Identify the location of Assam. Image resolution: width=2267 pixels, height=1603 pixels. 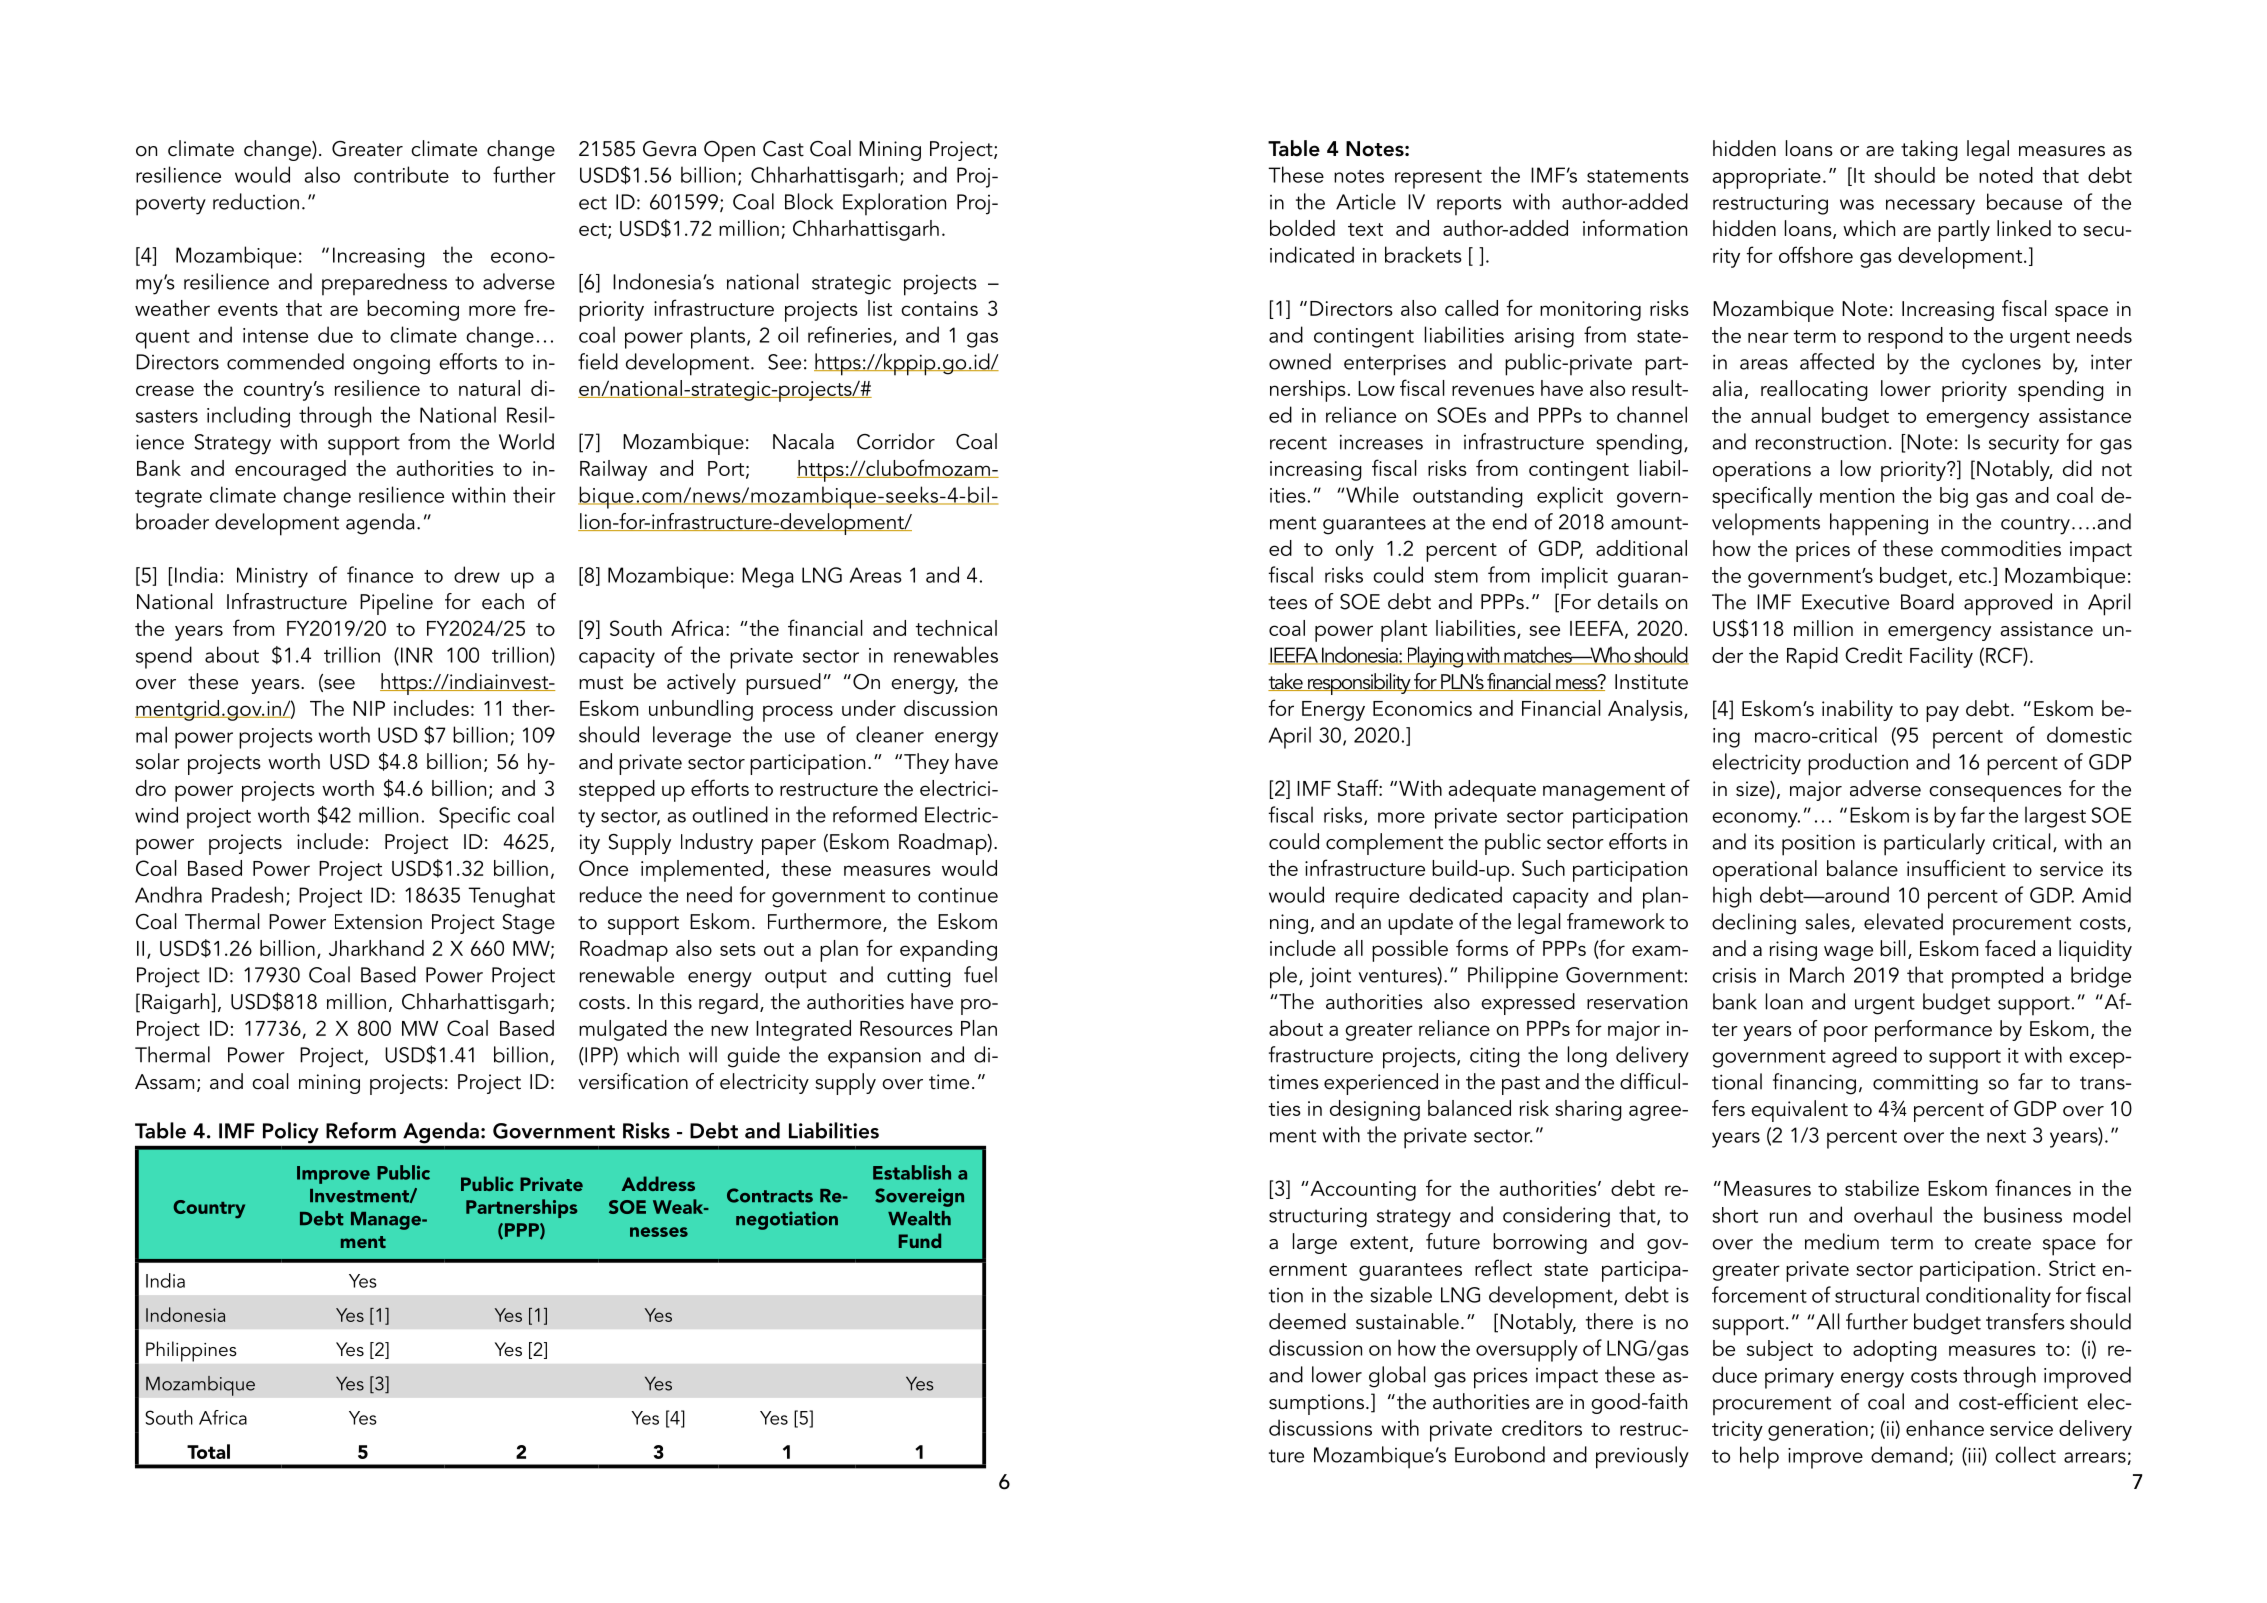
(164, 1082).
